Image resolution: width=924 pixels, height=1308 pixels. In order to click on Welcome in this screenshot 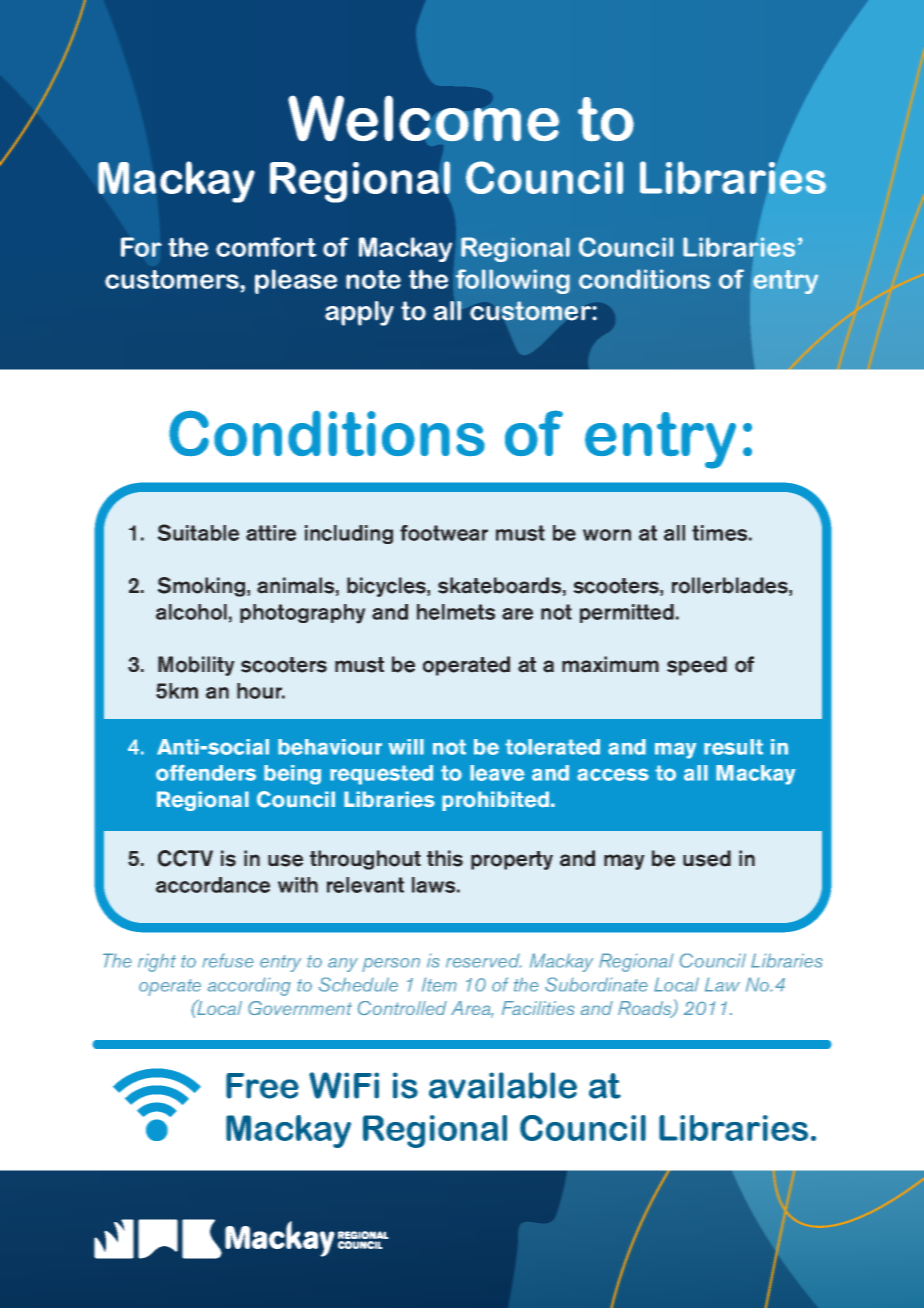, I will do `click(423, 118)`.
